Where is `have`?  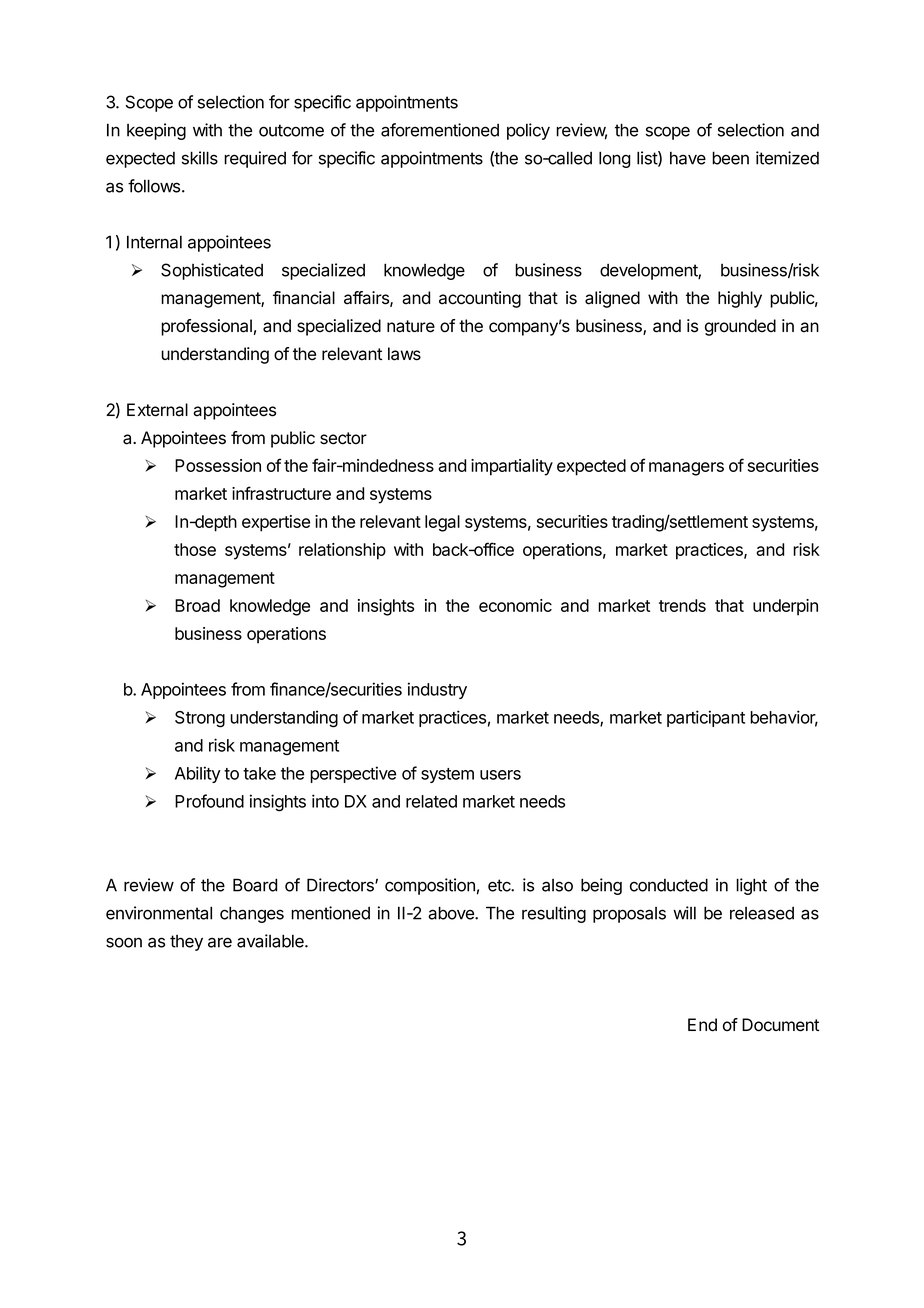
have is located at coordinates (688, 158).
